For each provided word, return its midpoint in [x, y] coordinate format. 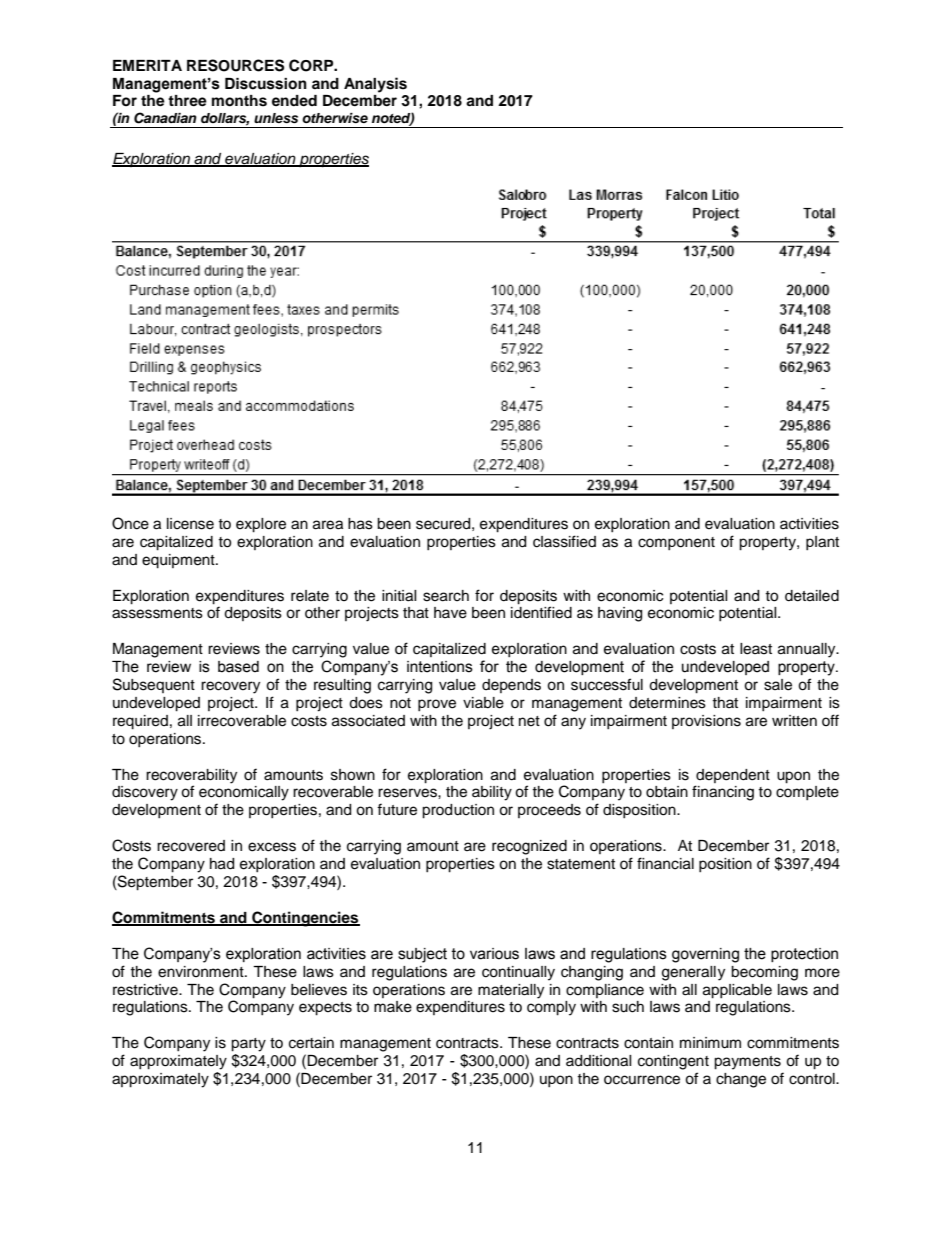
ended [294, 100]
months [239, 101]
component [676, 543]
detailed [812, 596]
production [458, 811]
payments [747, 1063]
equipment [179, 561]
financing [723, 793]
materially [511, 991]
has [360, 524]
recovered [191, 846]
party [248, 1045]
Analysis [375, 85]
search [446, 596]
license [190, 524]
